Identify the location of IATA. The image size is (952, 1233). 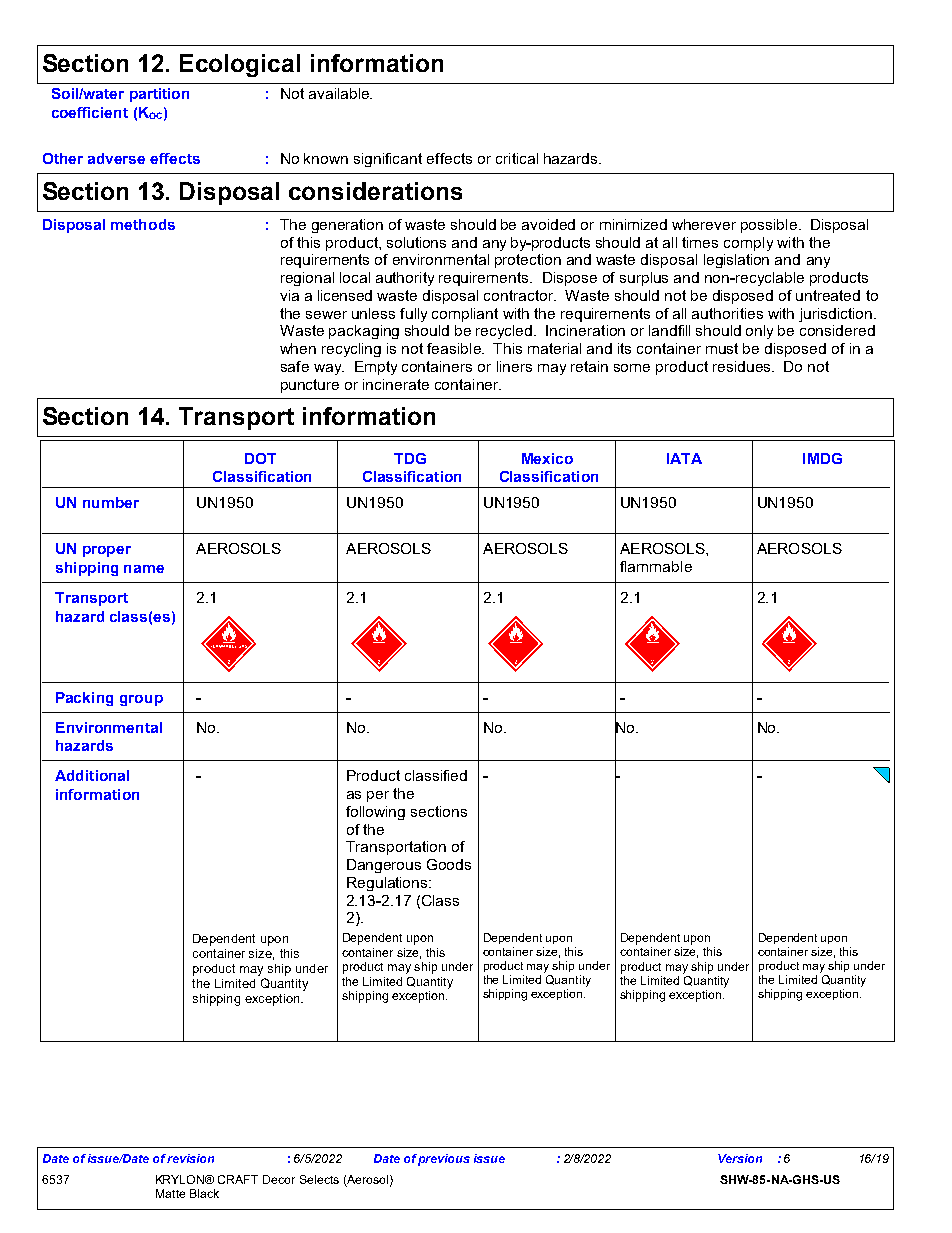
(684, 458).
